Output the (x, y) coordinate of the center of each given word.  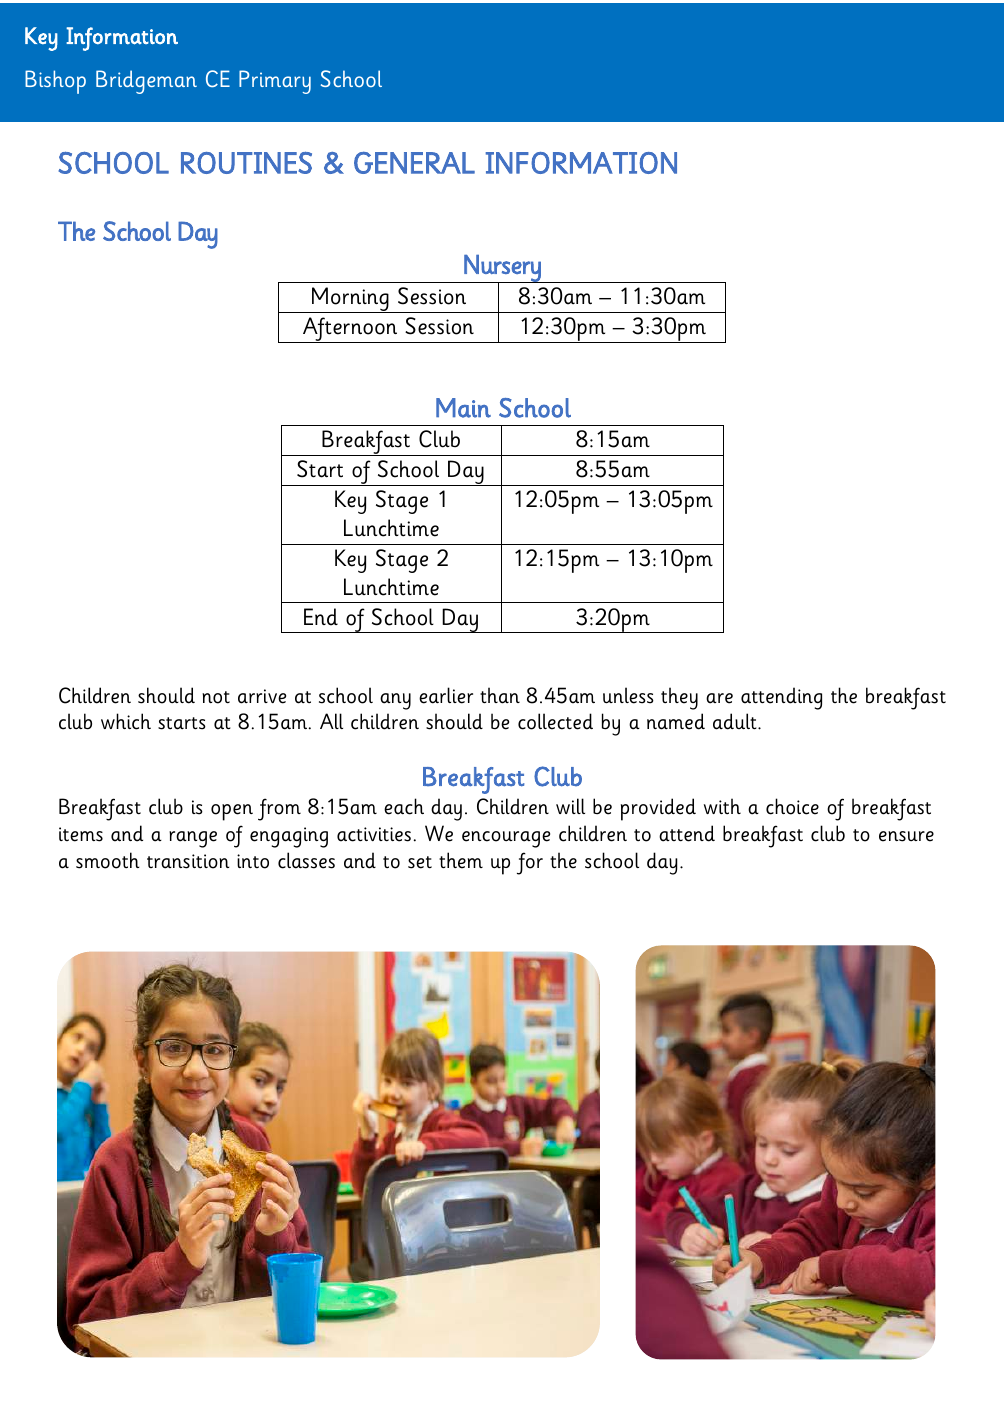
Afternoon (350, 330)
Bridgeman (146, 82)
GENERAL (414, 163)
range (193, 839)
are (719, 698)
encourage (506, 839)
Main (463, 408)
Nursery (502, 269)
